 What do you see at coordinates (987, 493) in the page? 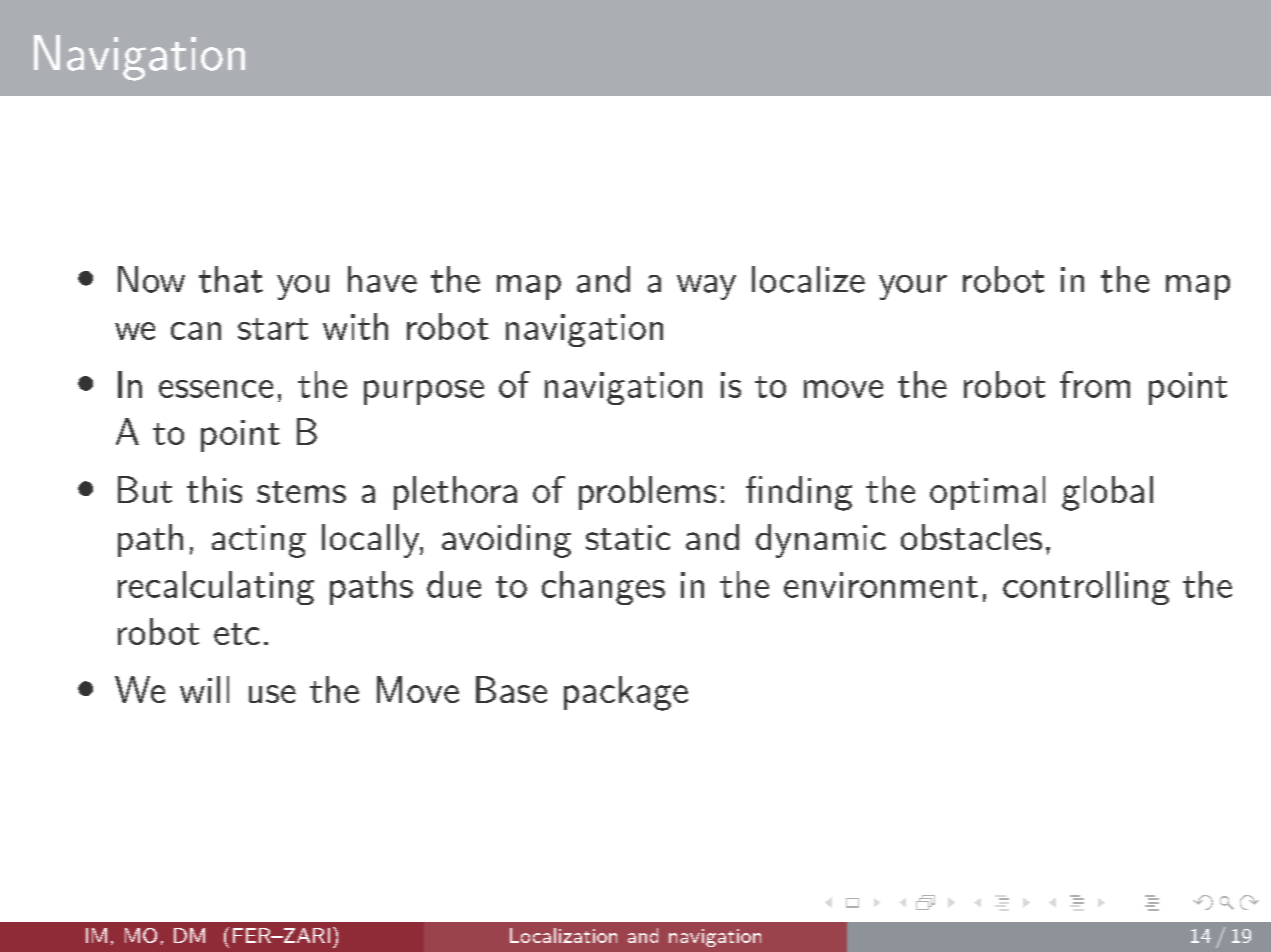
I see `optimal` at bounding box center [987, 493].
